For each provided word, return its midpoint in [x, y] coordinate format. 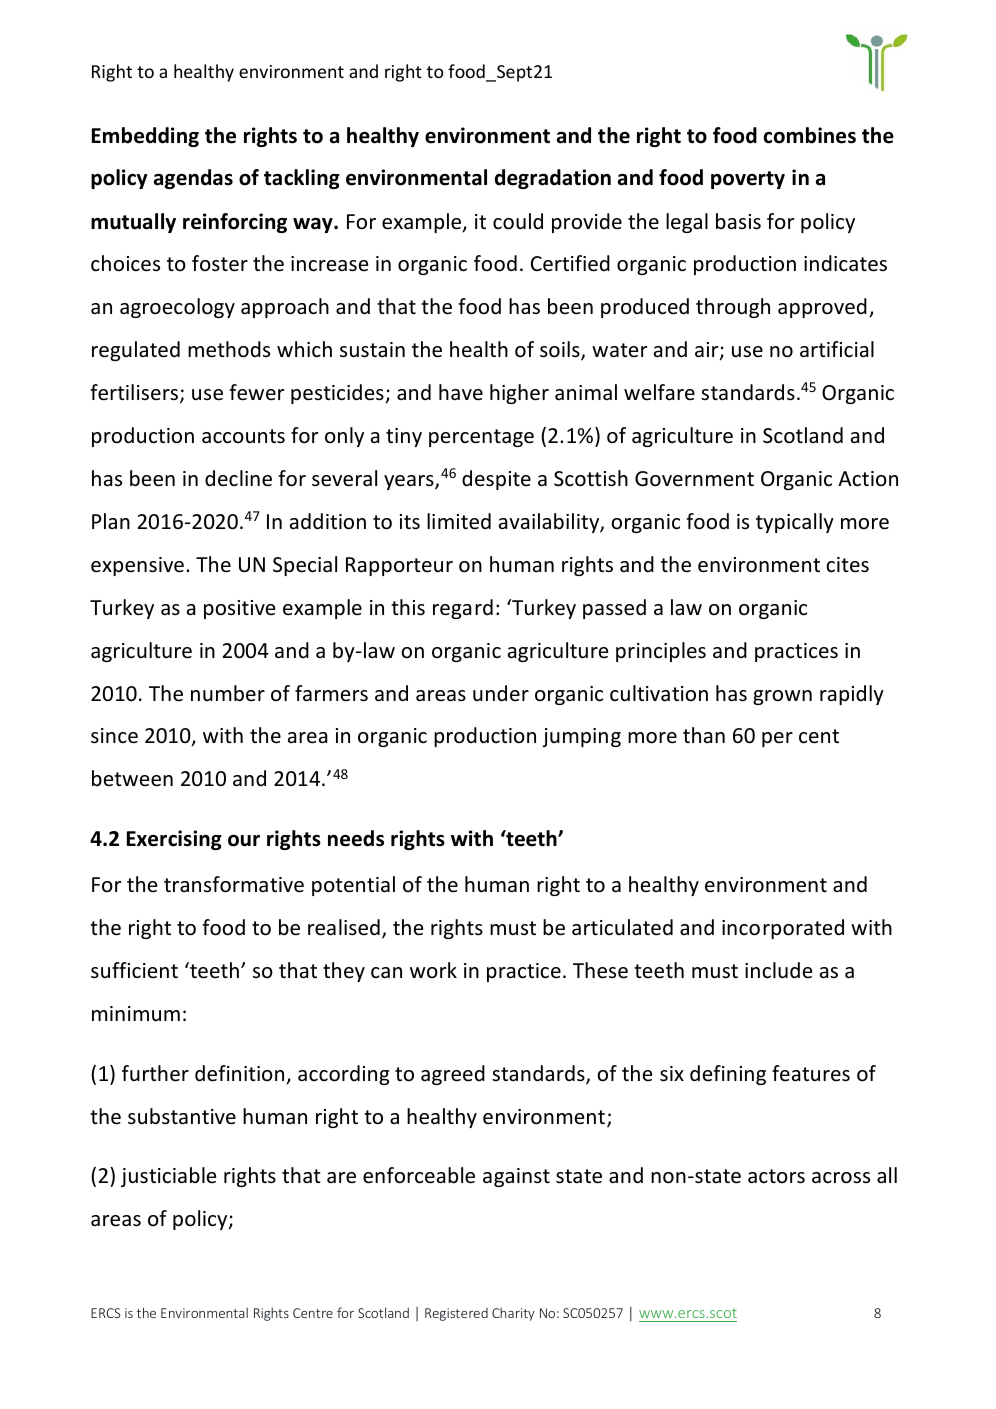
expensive [137, 566]
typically [795, 523]
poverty [748, 180]
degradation [553, 179]
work [433, 970]
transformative [234, 884]
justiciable [168, 1177]
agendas [193, 179]
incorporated [783, 929]
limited [459, 521]
